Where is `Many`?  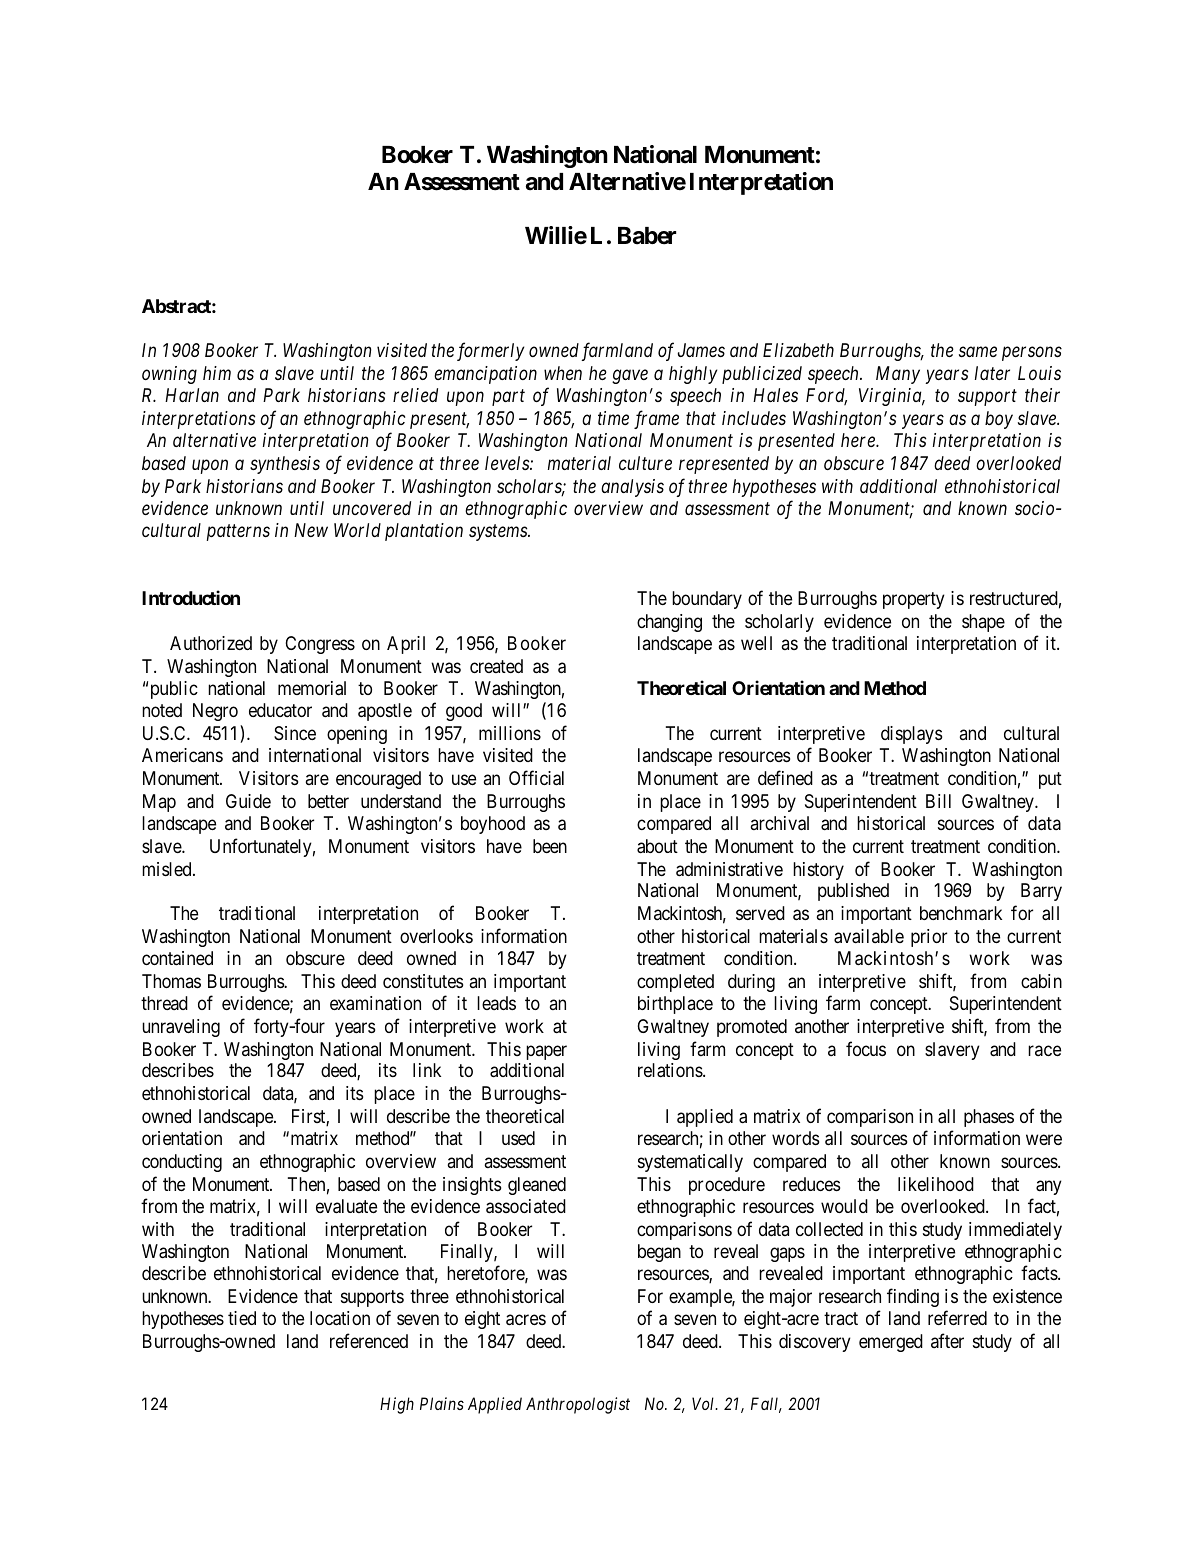
Many is located at coordinates (898, 375).
